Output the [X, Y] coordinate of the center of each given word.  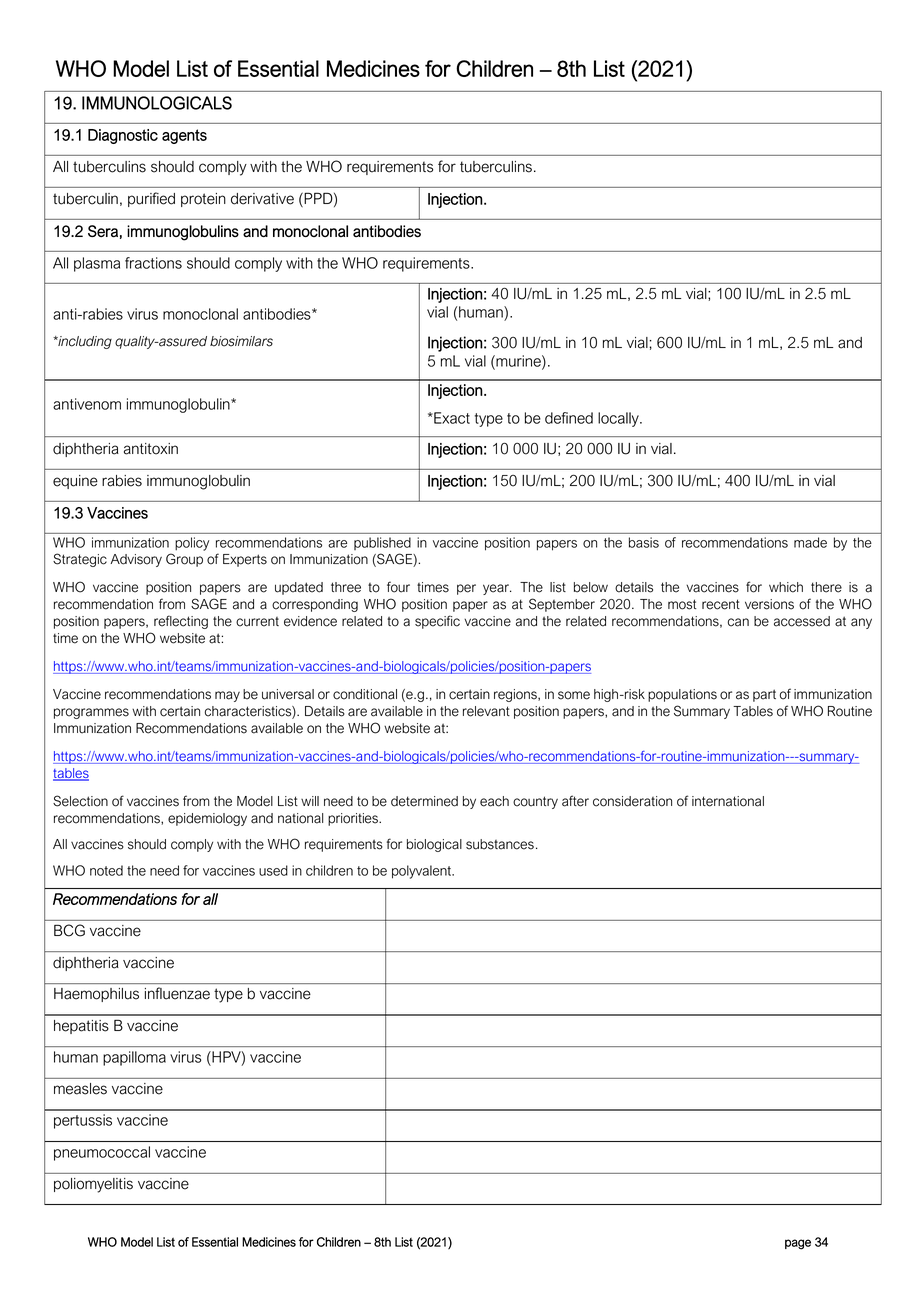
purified [151, 199]
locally [619, 419]
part [764, 695]
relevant [486, 711]
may [227, 696]
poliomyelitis [93, 1185]
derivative [262, 199]
